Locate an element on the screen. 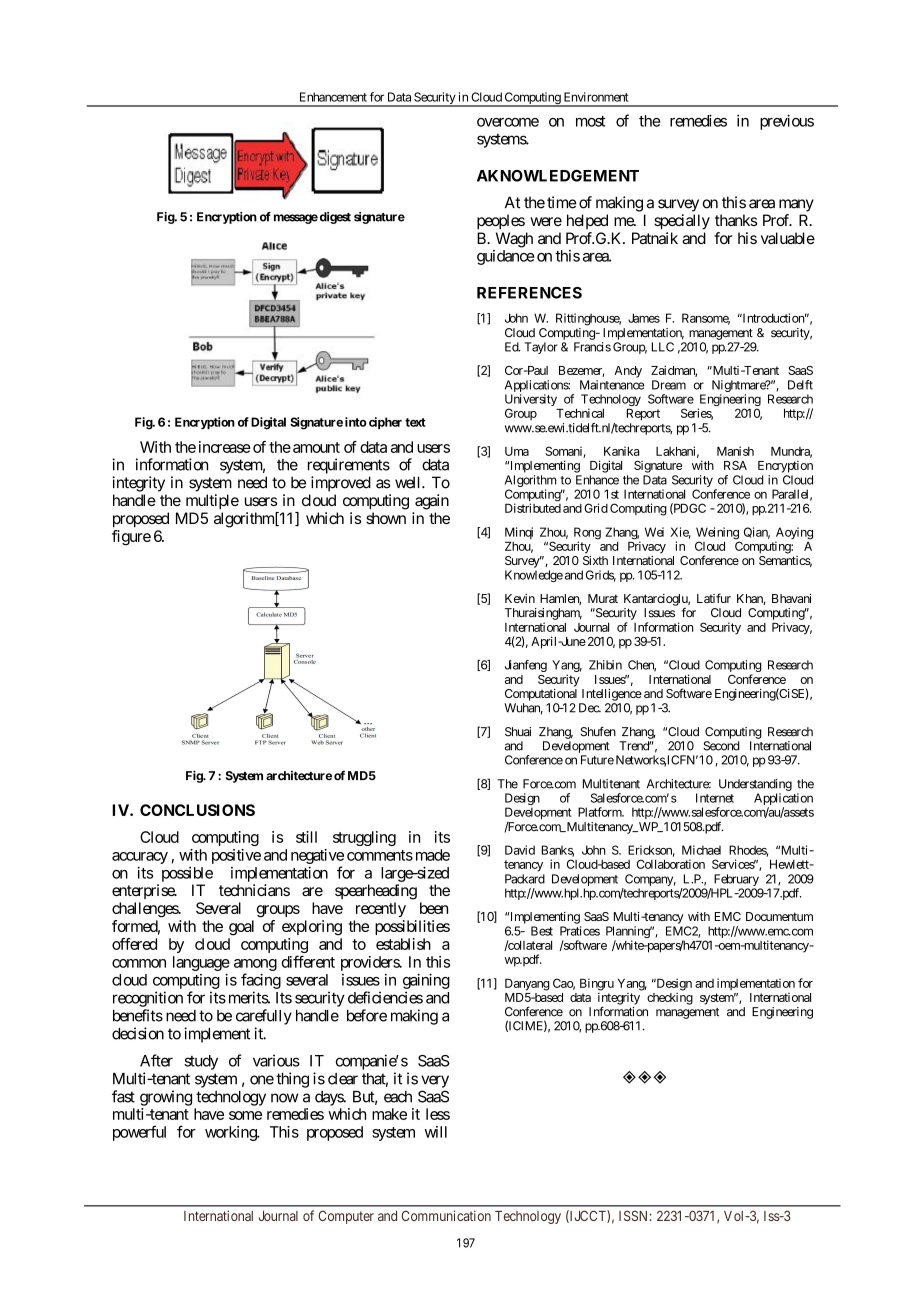 The image size is (924, 1308). Kevin is located at coordinates (520, 598).
